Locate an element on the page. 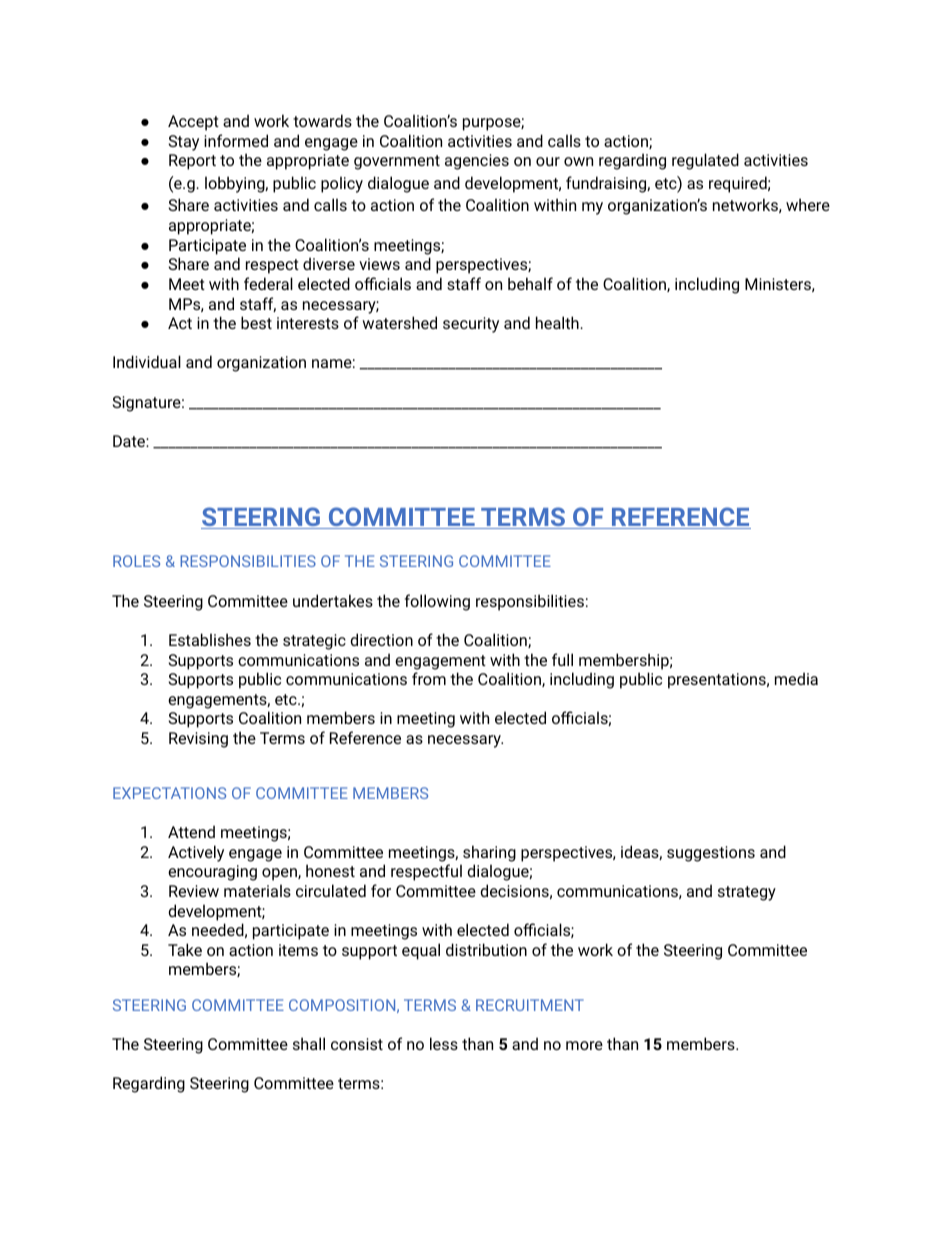 Image resolution: width=952 pixels, height=1233 pixels. suggestions is located at coordinates (711, 854).
